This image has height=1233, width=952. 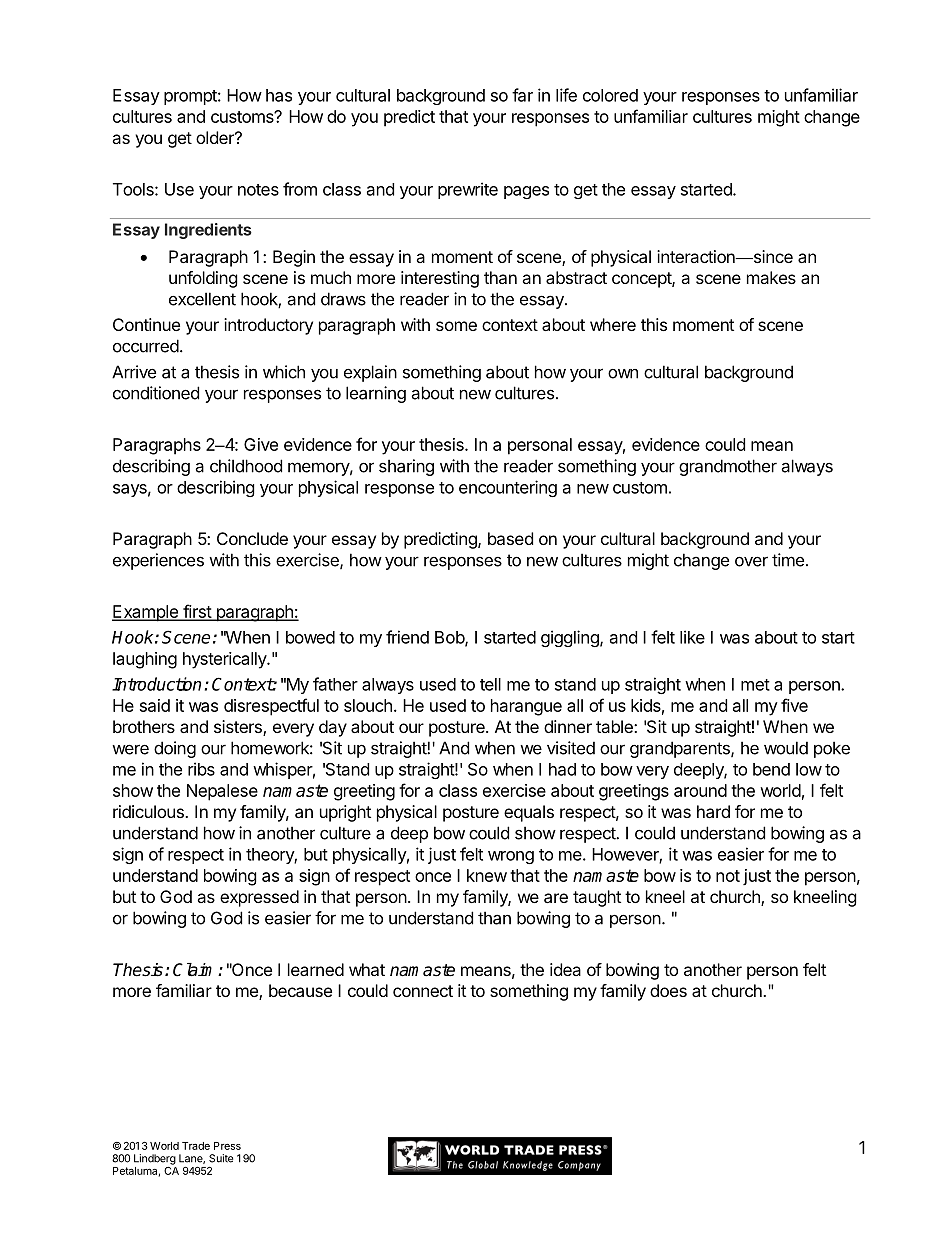 What do you see at coordinates (376, 394) in the image?
I see `learning` at bounding box center [376, 394].
